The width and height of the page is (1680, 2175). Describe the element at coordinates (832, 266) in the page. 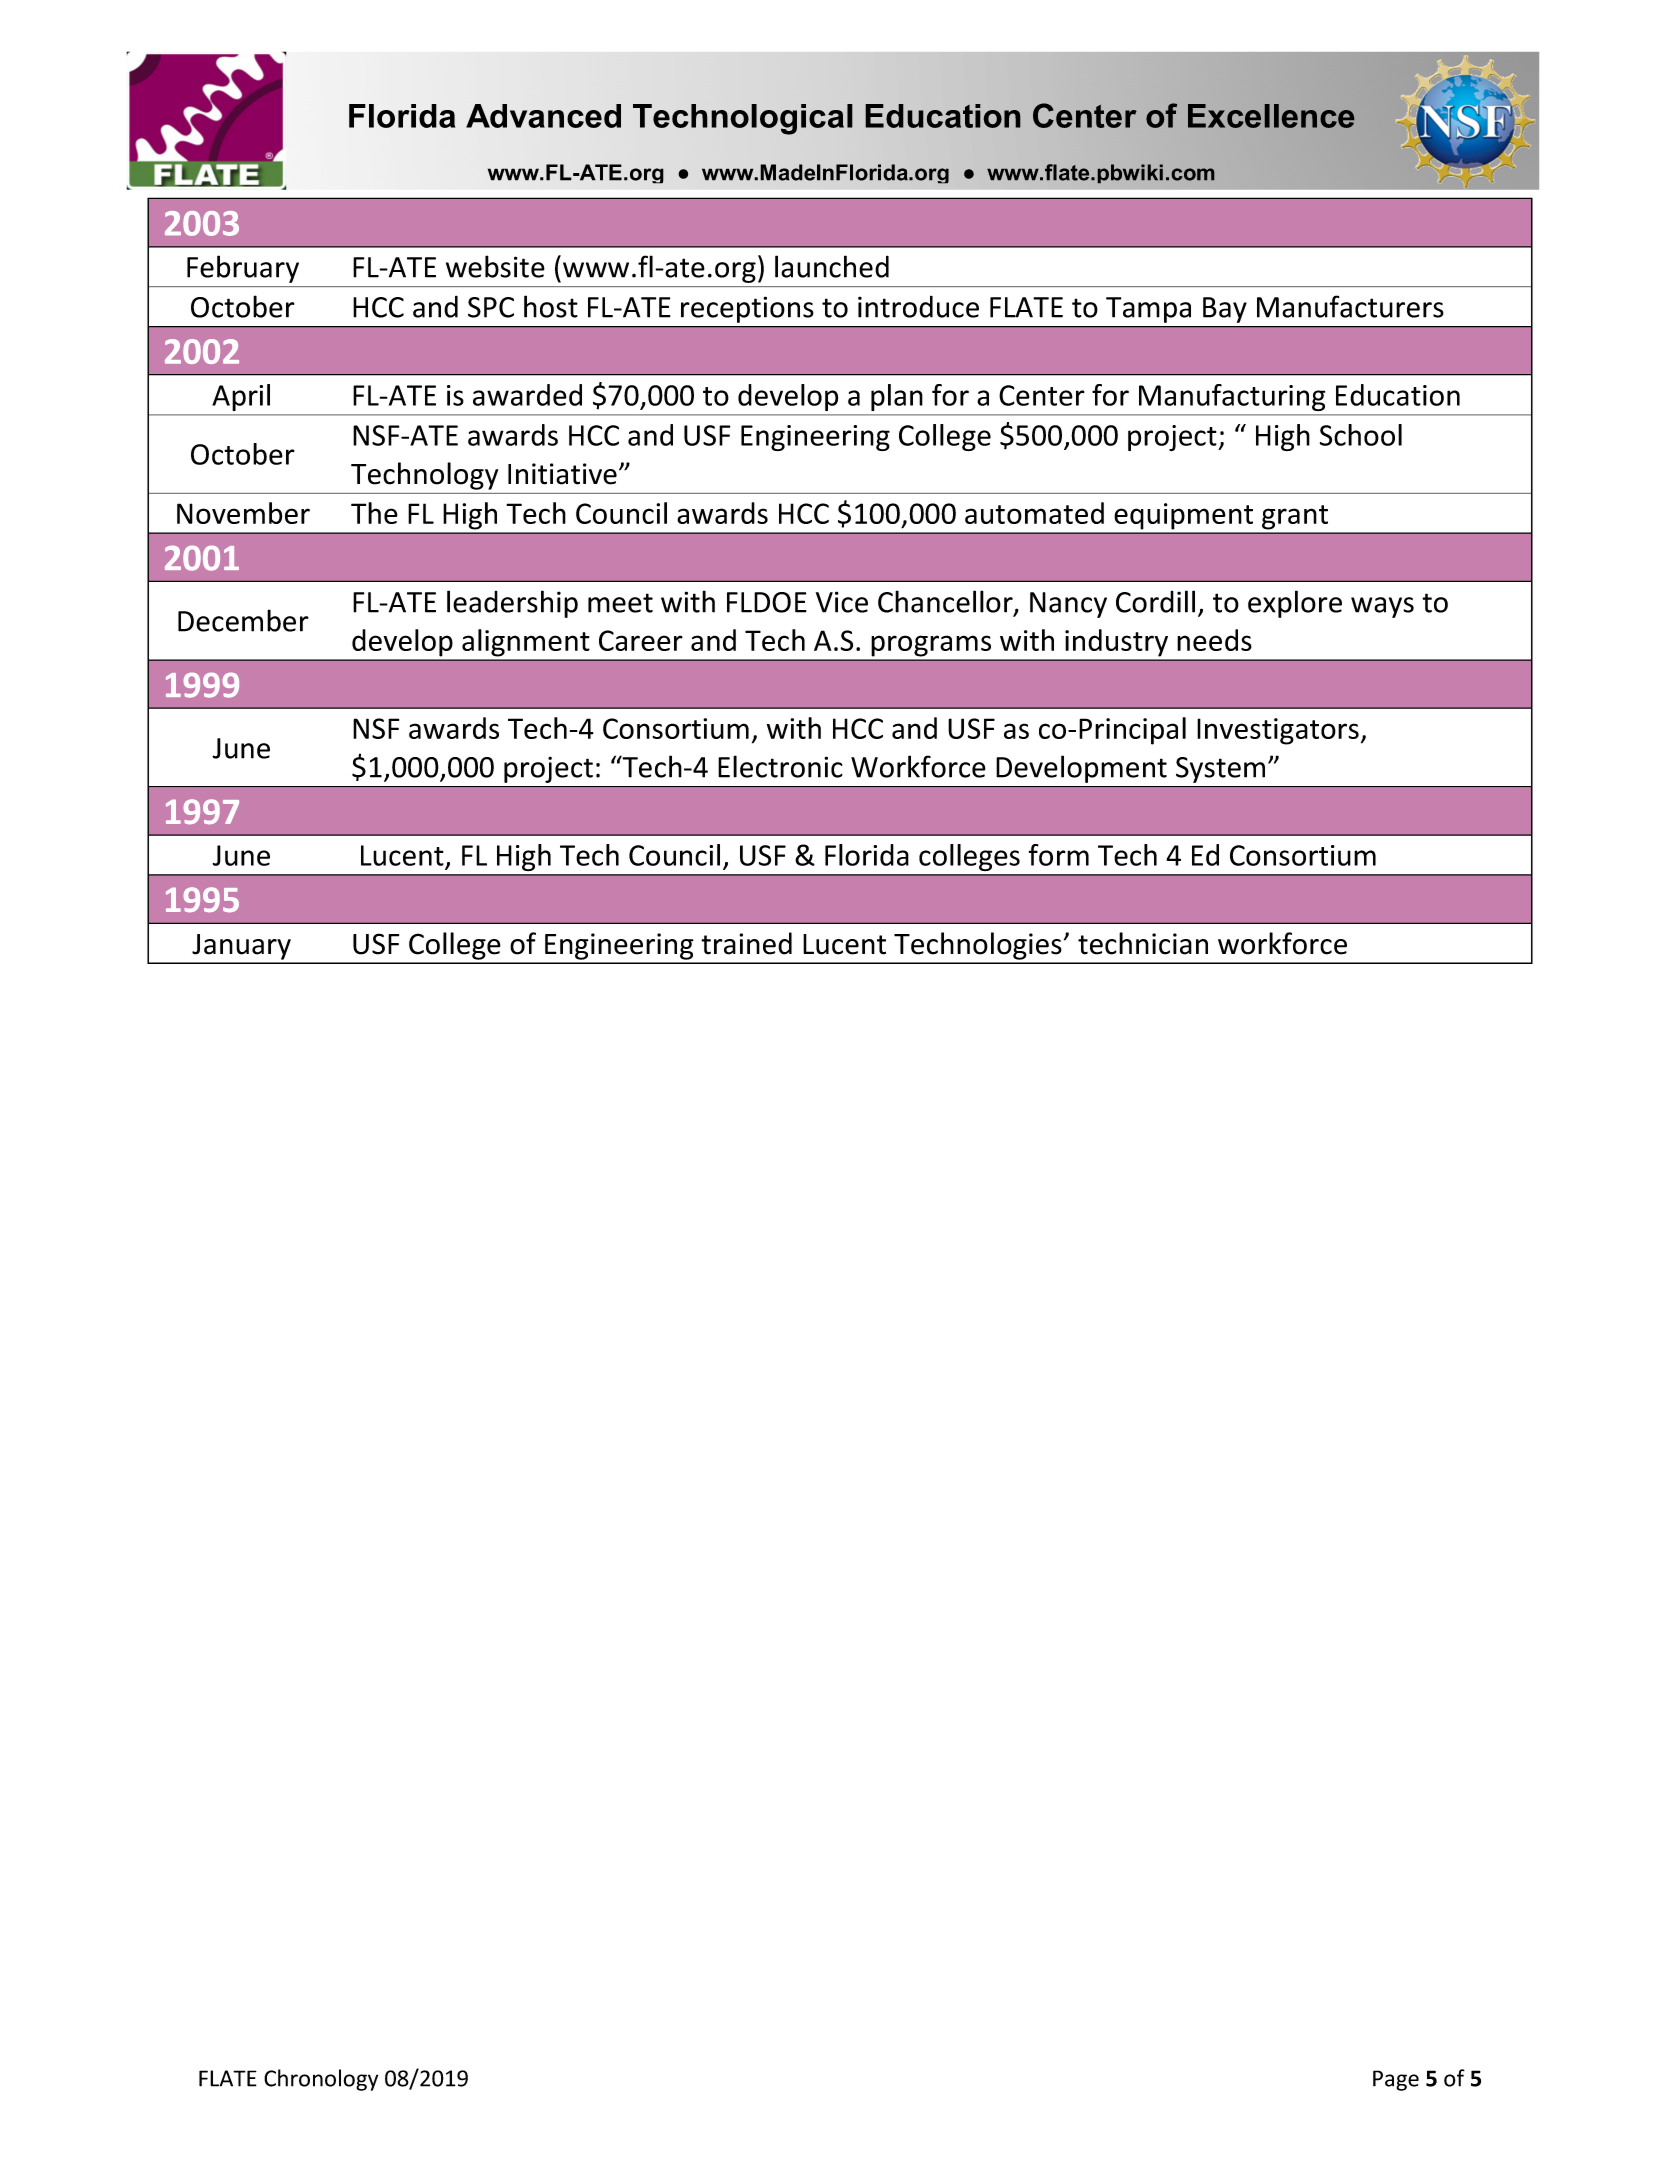

I see `launched` at that location.
